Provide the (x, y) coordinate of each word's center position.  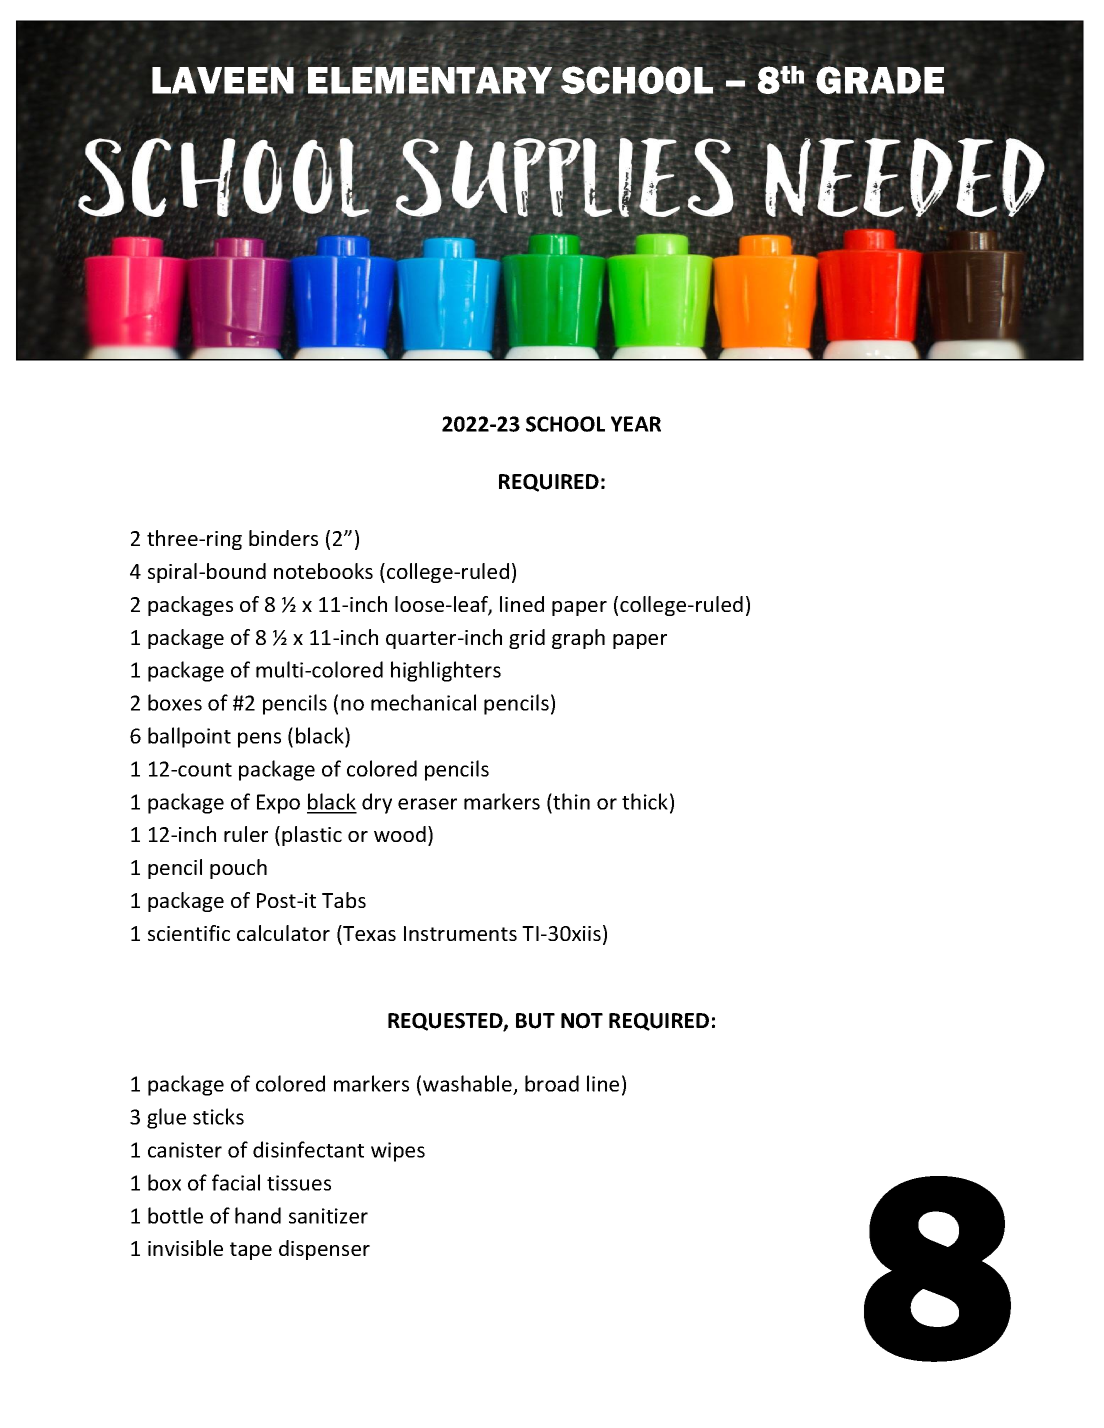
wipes (398, 1152)
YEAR (636, 424)
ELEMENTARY (430, 81)
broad (552, 1083)
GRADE (880, 80)
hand (258, 1215)
